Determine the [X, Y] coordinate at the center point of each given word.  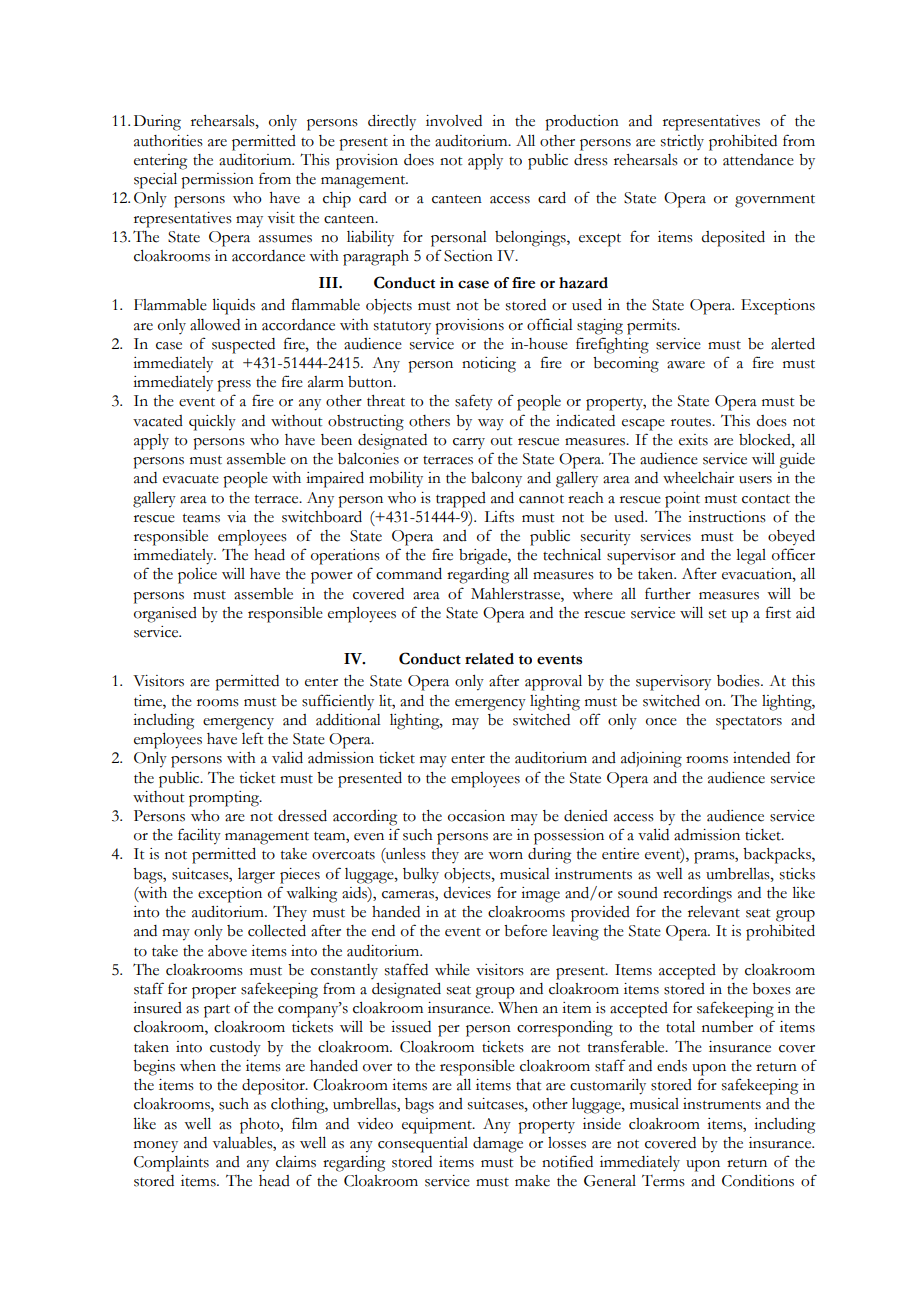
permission [217, 181]
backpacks [778, 856]
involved [454, 121]
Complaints [171, 1164]
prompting [225, 799]
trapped [461, 500]
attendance [758, 160]
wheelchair [698, 478]
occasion [476, 816]
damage [498, 1145]
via [236, 517]
